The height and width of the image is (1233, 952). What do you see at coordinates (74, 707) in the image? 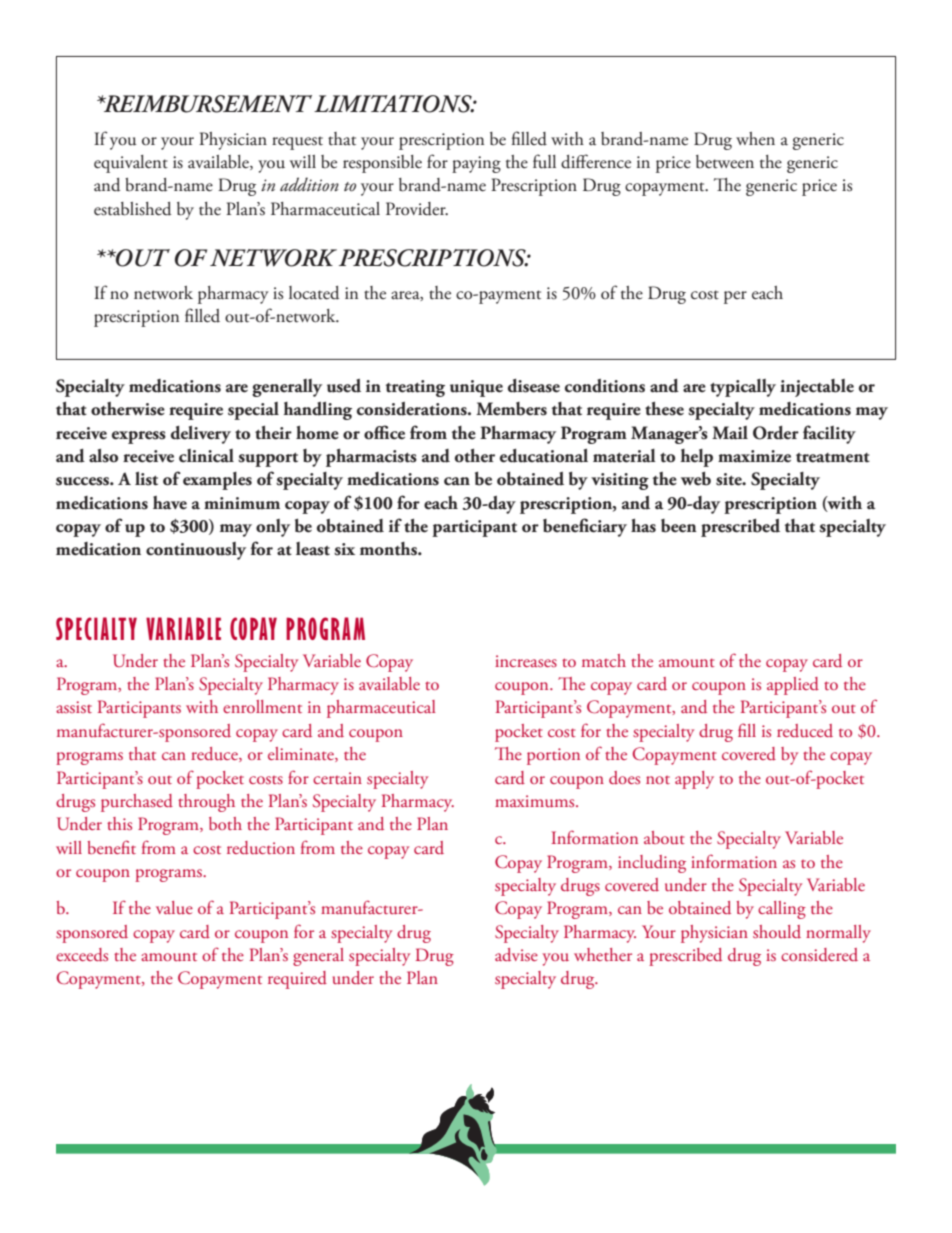
I see `assist` at bounding box center [74, 707].
